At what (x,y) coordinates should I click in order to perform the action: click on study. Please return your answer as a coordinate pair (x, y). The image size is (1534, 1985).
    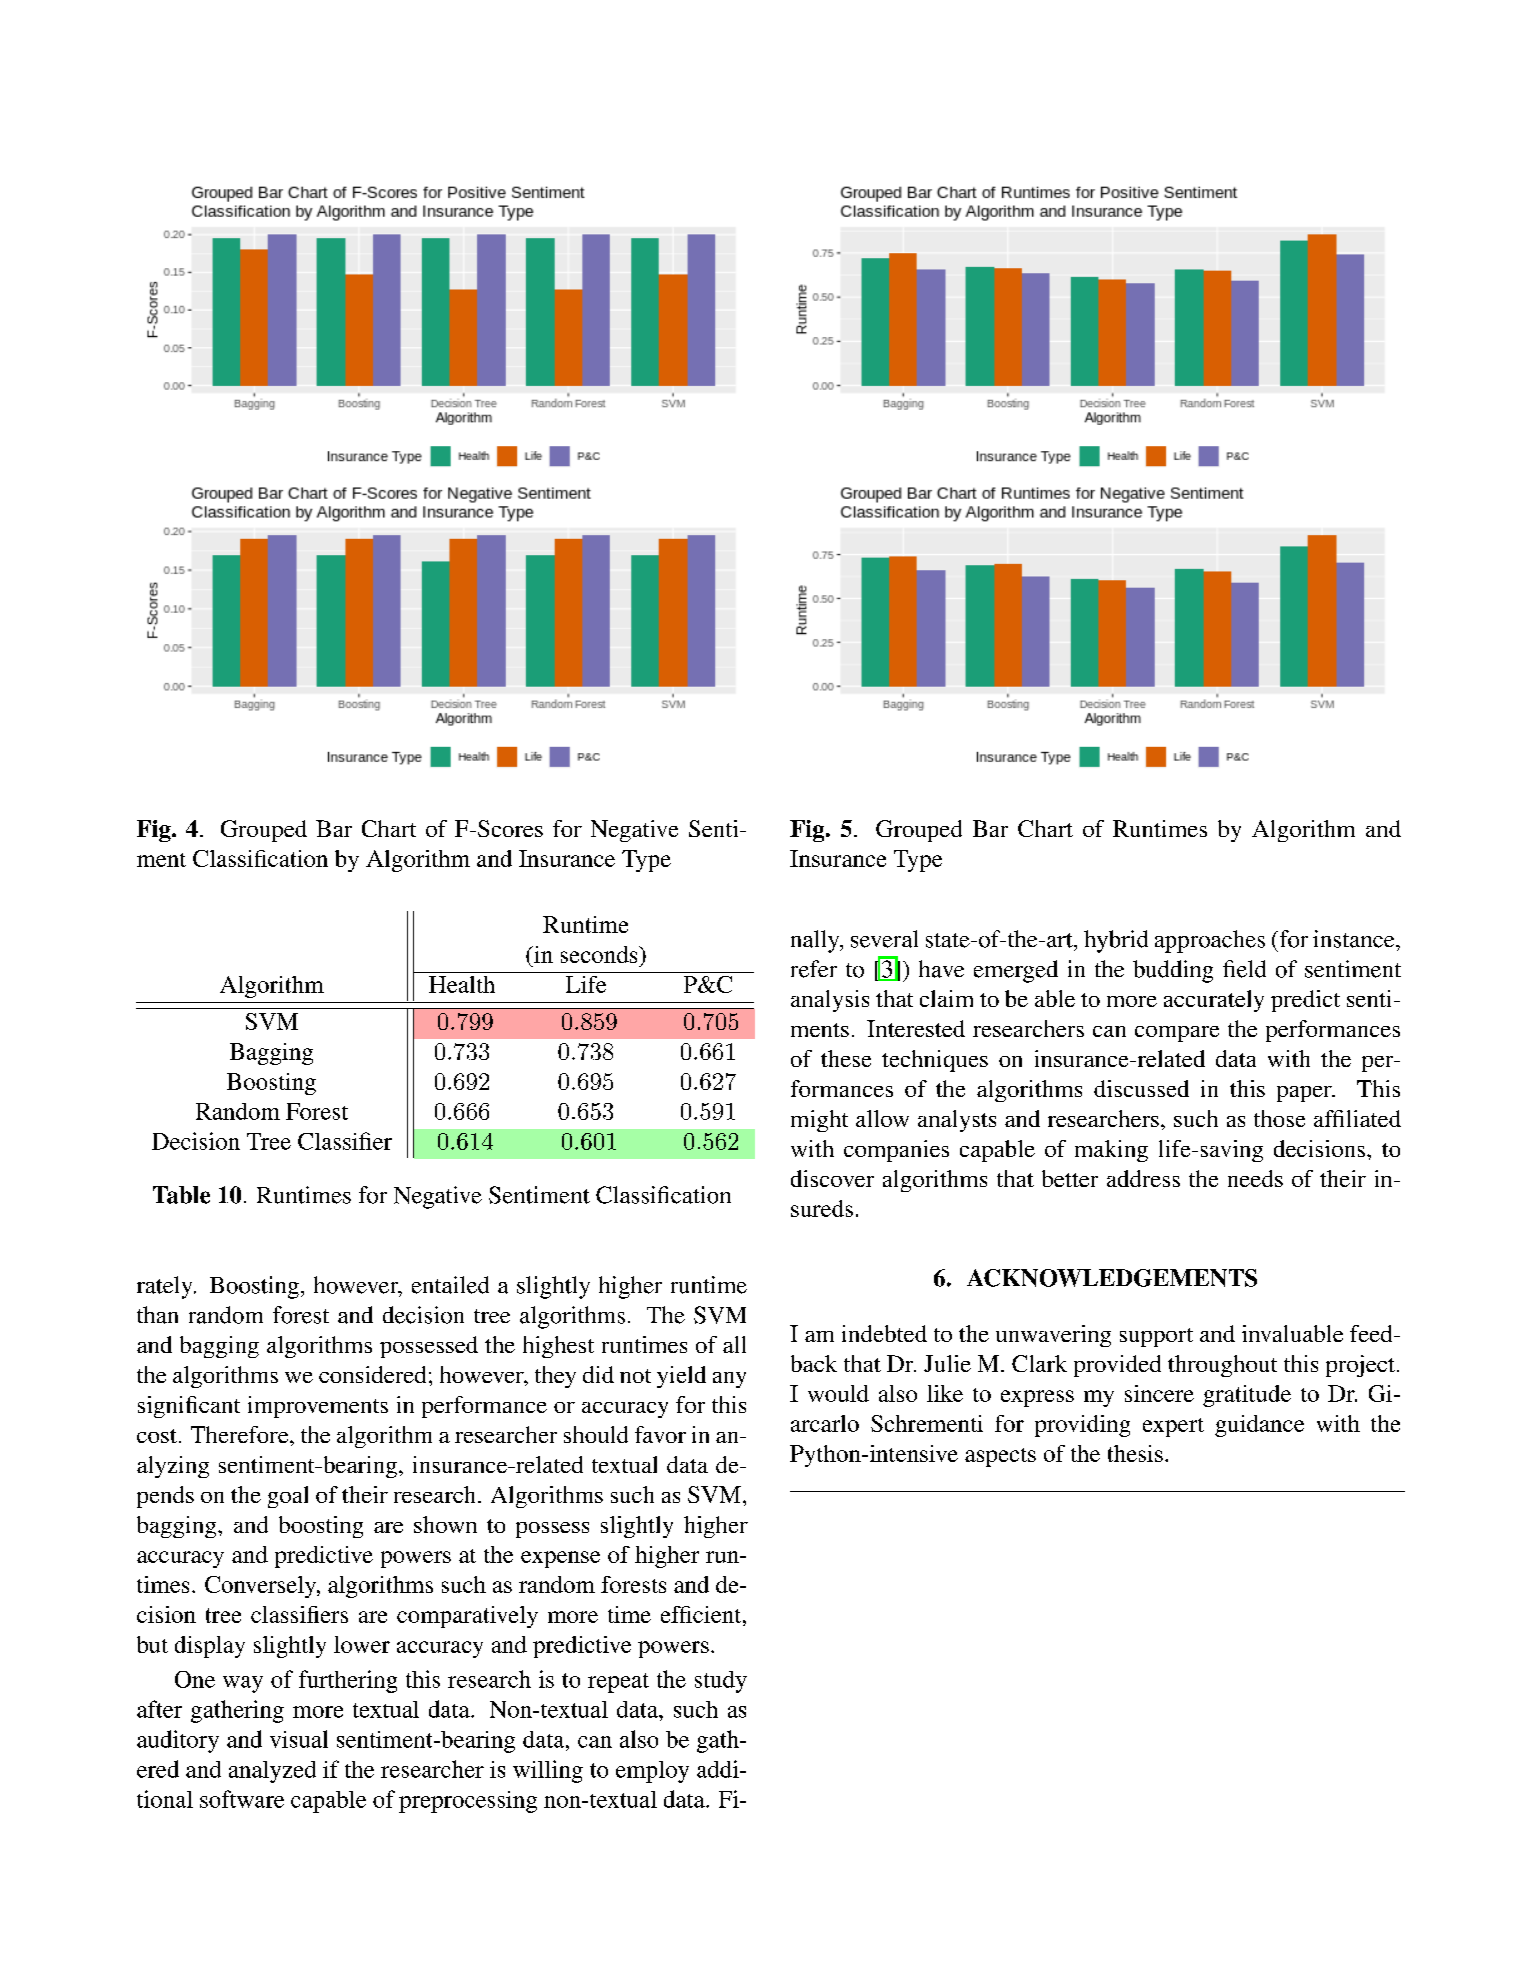
    Looking at the image, I should click on (721, 1682).
